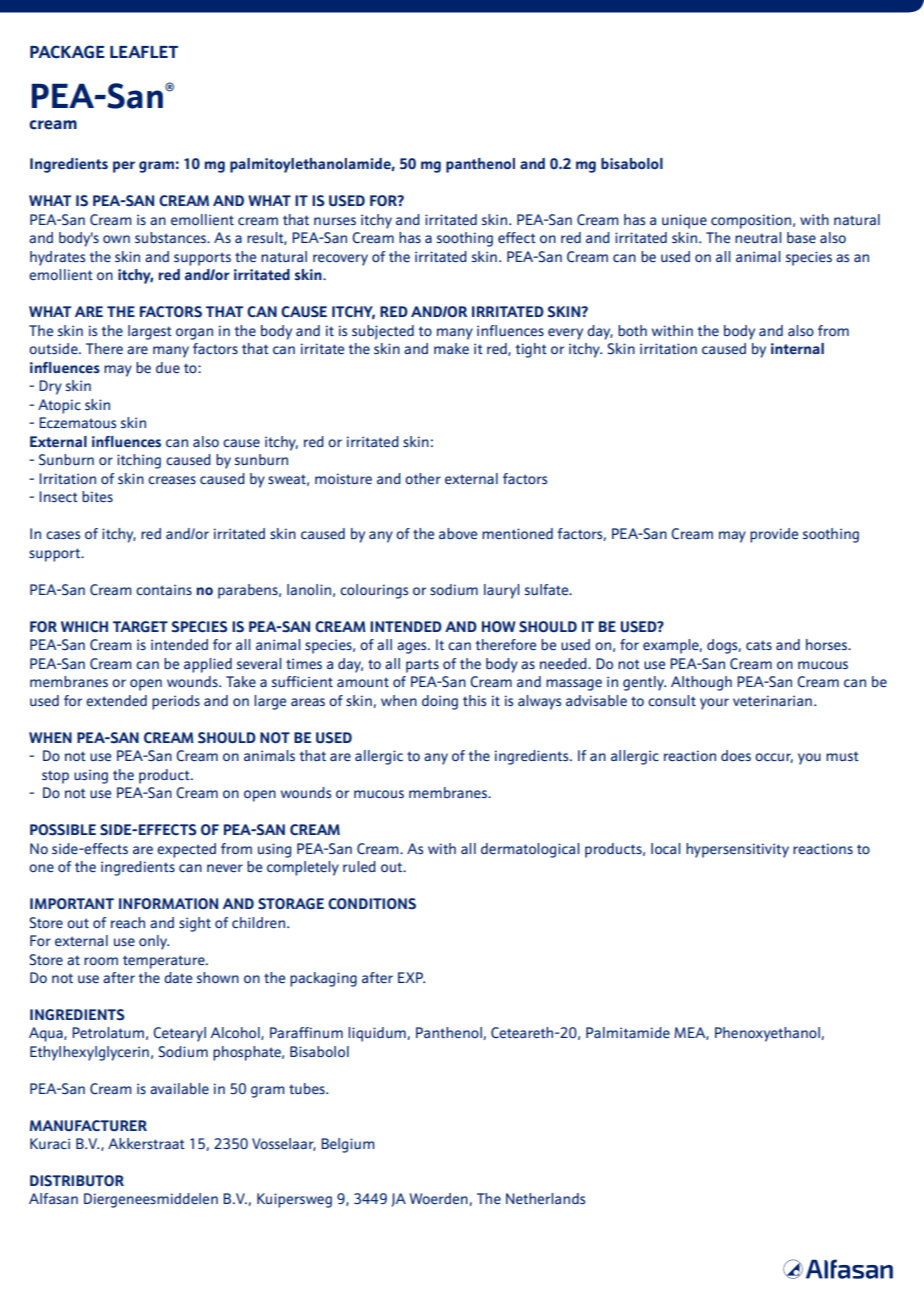 The width and height of the image is (924, 1311). What do you see at coordinates (372, 903) in the image?
I see `CONDITIONS` at bounding box center [372, 903].
